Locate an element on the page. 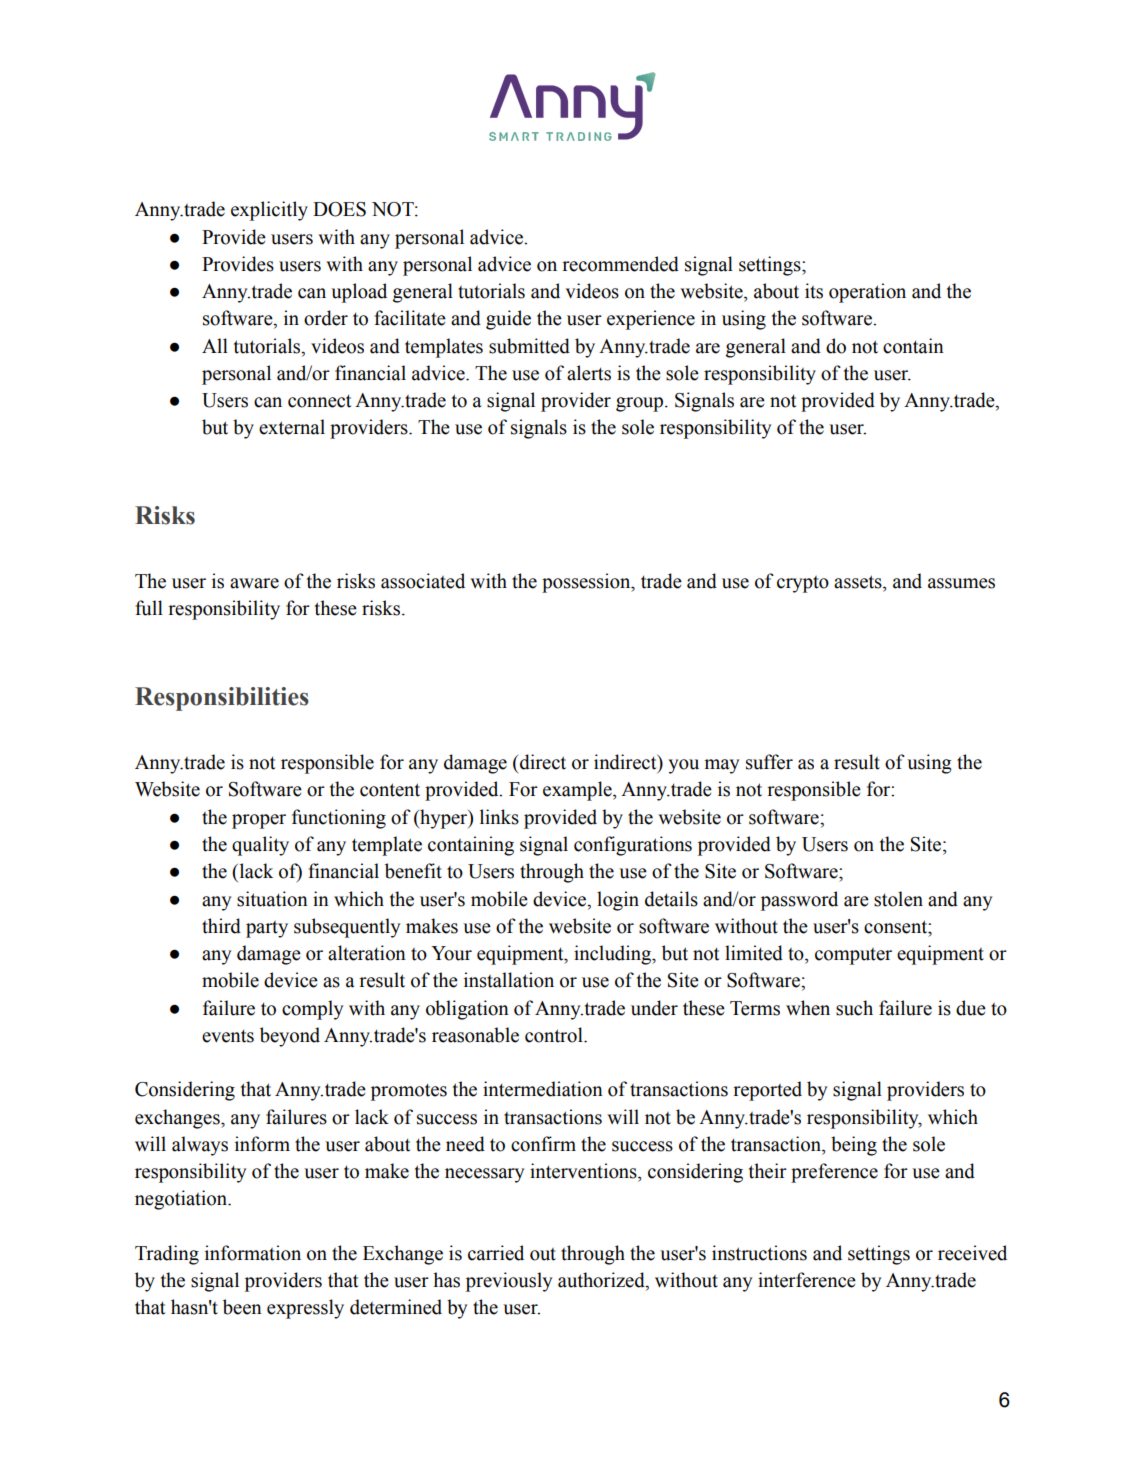 Image resolution: width=1145 pixels, height=1482 pixels. example is located at coordinates (578, 791).
